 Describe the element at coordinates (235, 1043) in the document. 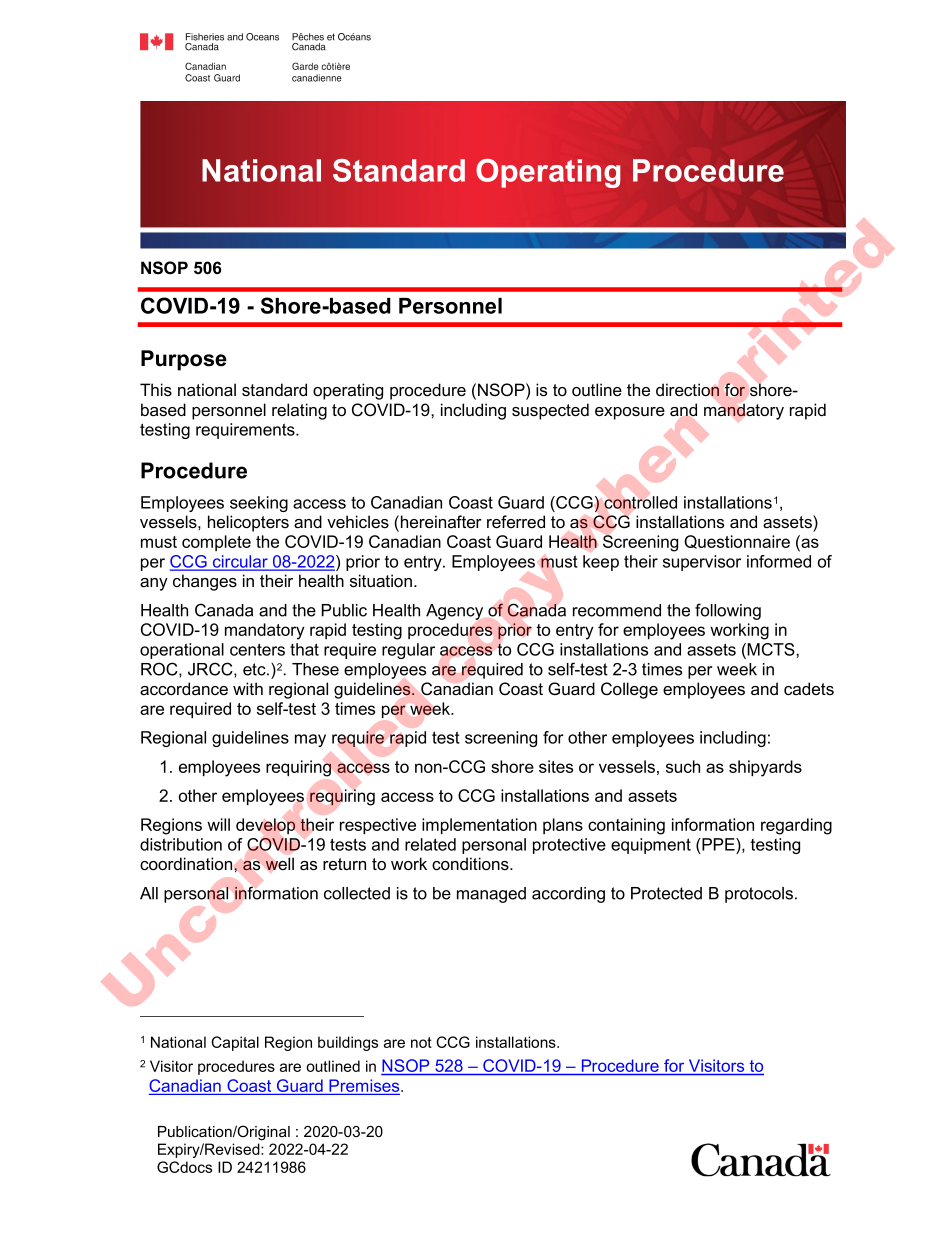

I see `Capital` at that location.
